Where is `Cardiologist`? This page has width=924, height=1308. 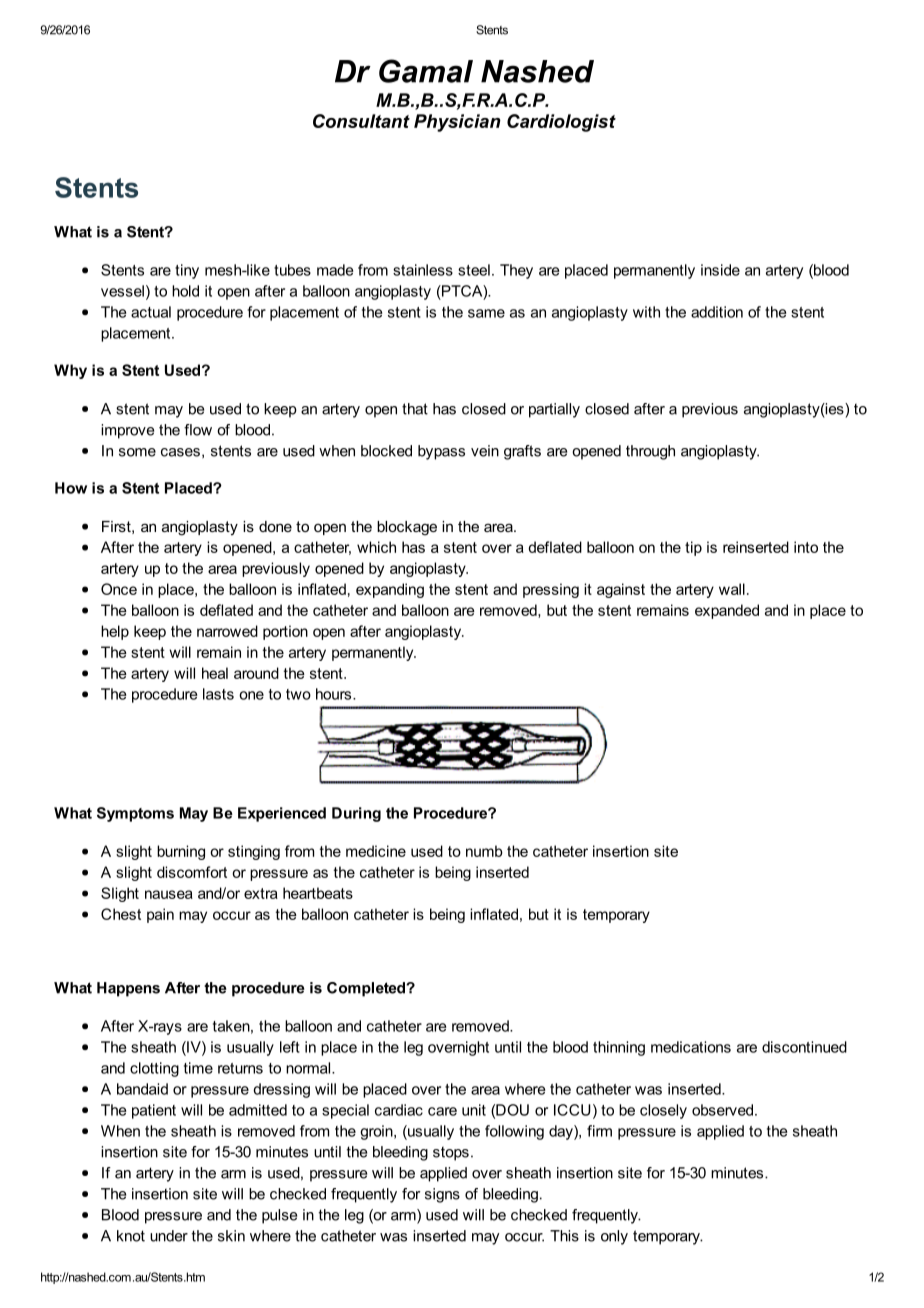
Cardiologist is located at coordinates (561, 123).
